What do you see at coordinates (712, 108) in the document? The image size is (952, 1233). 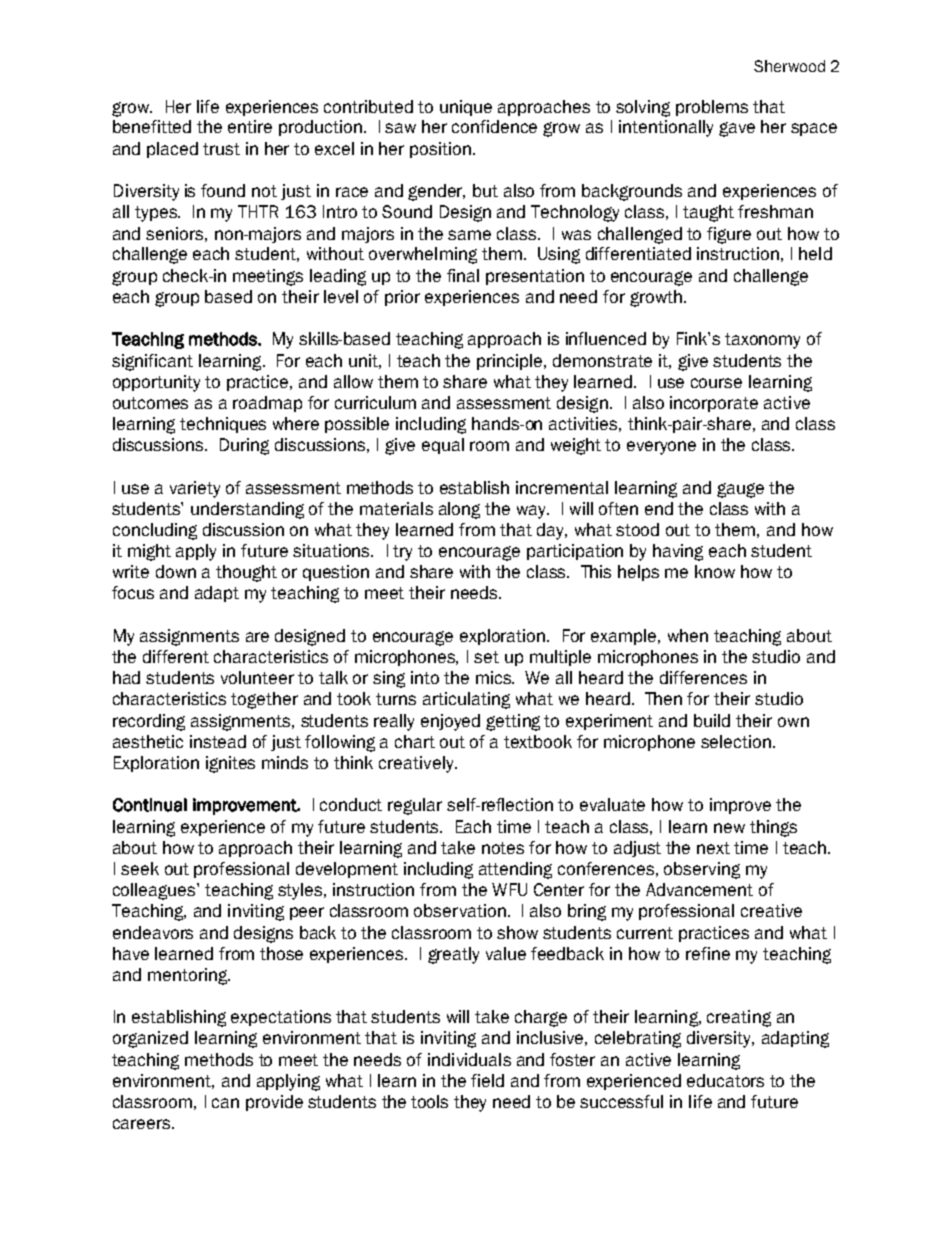 I see `problems` at bounding box center [712, 108].
